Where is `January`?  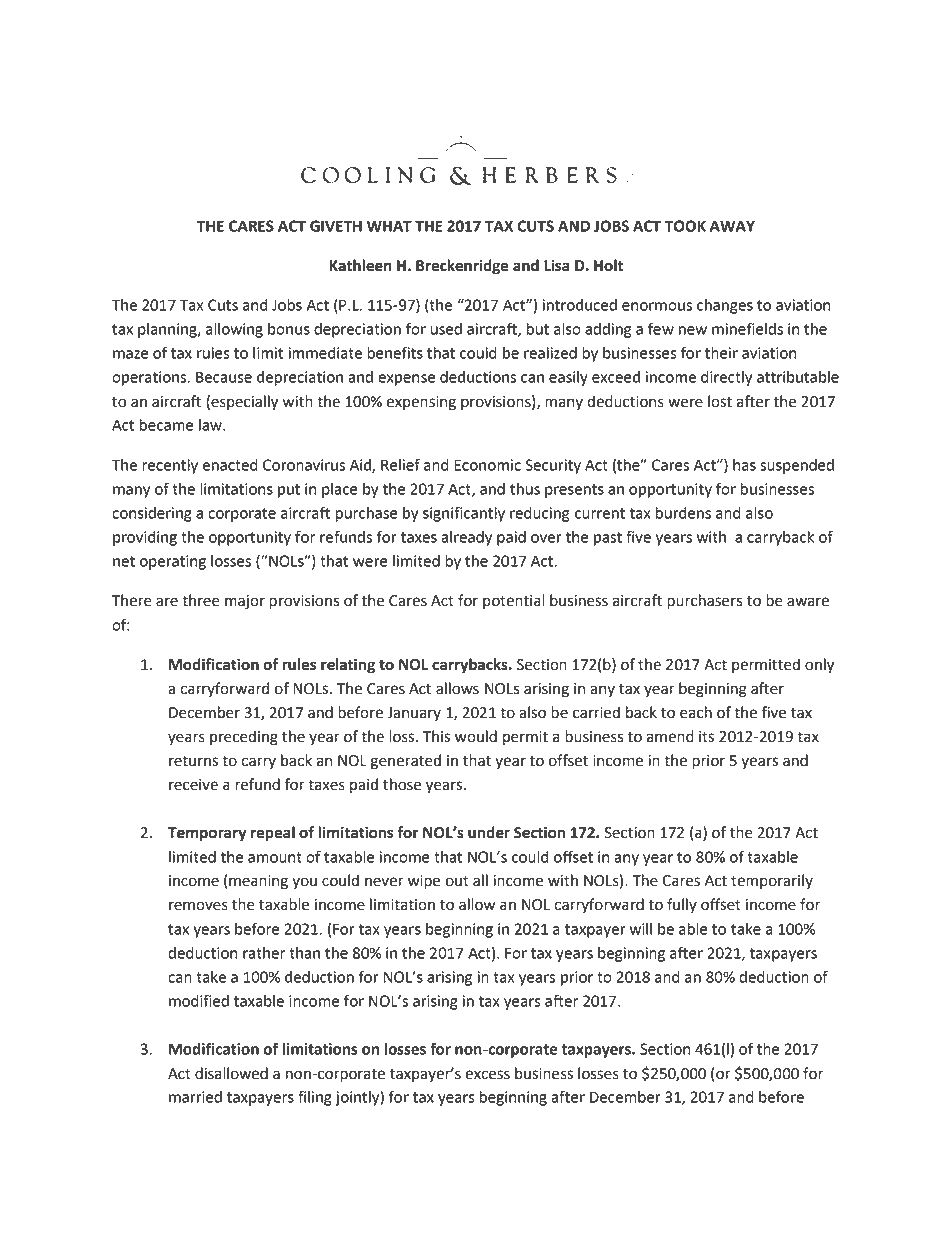
January is located at coordinates (414, 714).
